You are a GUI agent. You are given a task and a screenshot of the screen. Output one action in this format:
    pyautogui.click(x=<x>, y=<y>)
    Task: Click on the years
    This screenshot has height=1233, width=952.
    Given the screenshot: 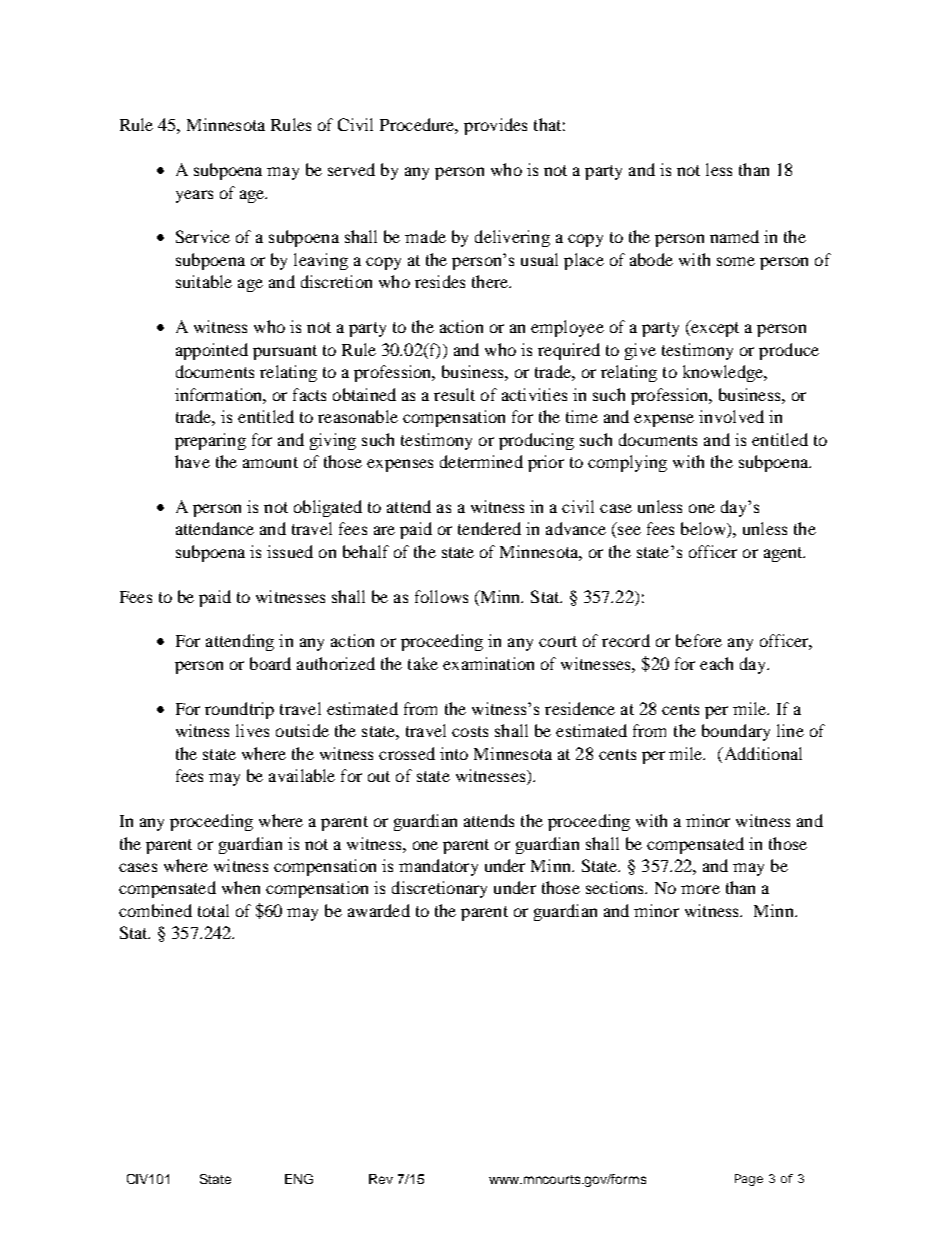 What is the action you would take?
    pyautogui.click(x=194, y=196)
